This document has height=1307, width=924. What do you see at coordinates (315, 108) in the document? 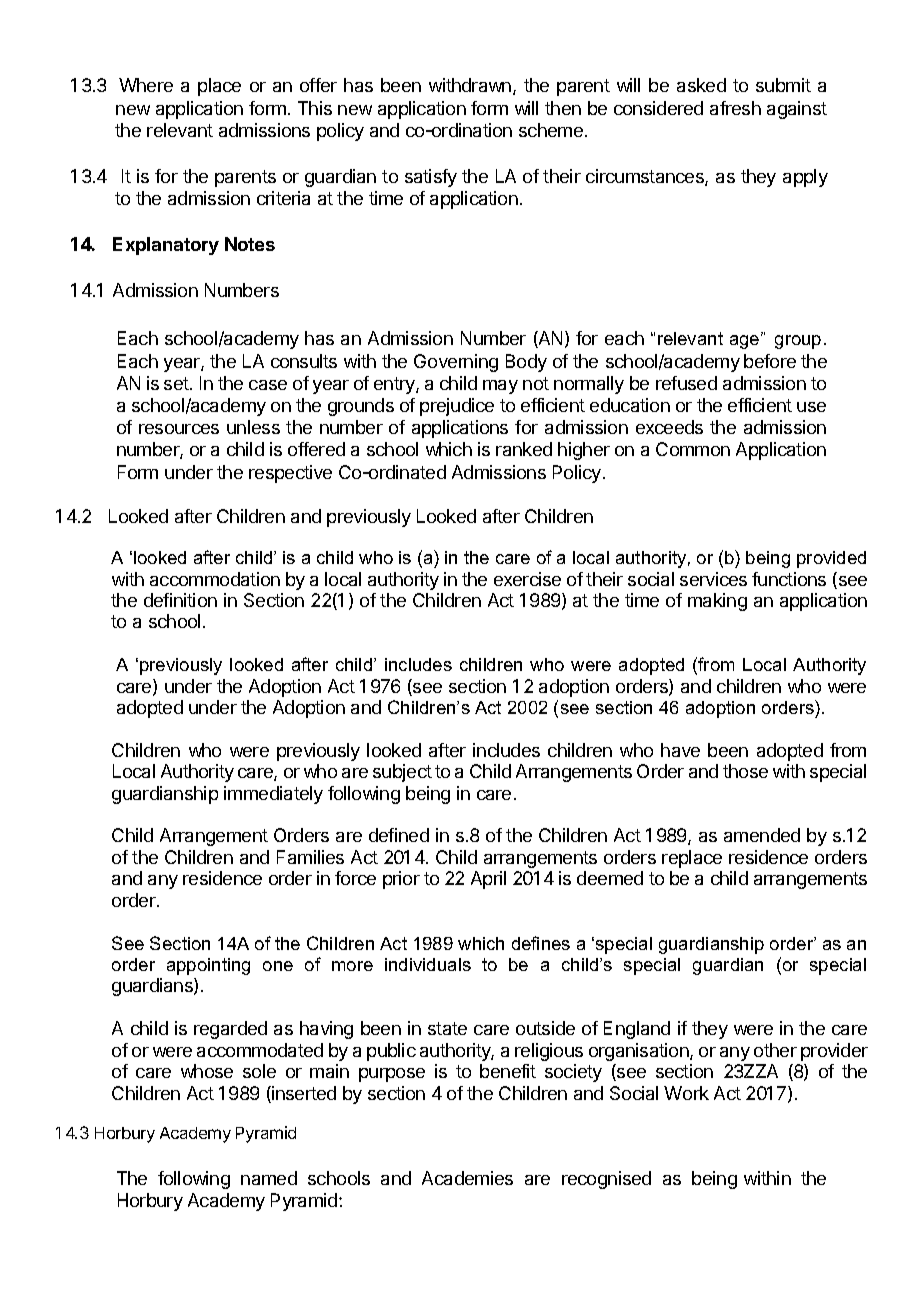
I see `This` at bounding box center [315, 108].
